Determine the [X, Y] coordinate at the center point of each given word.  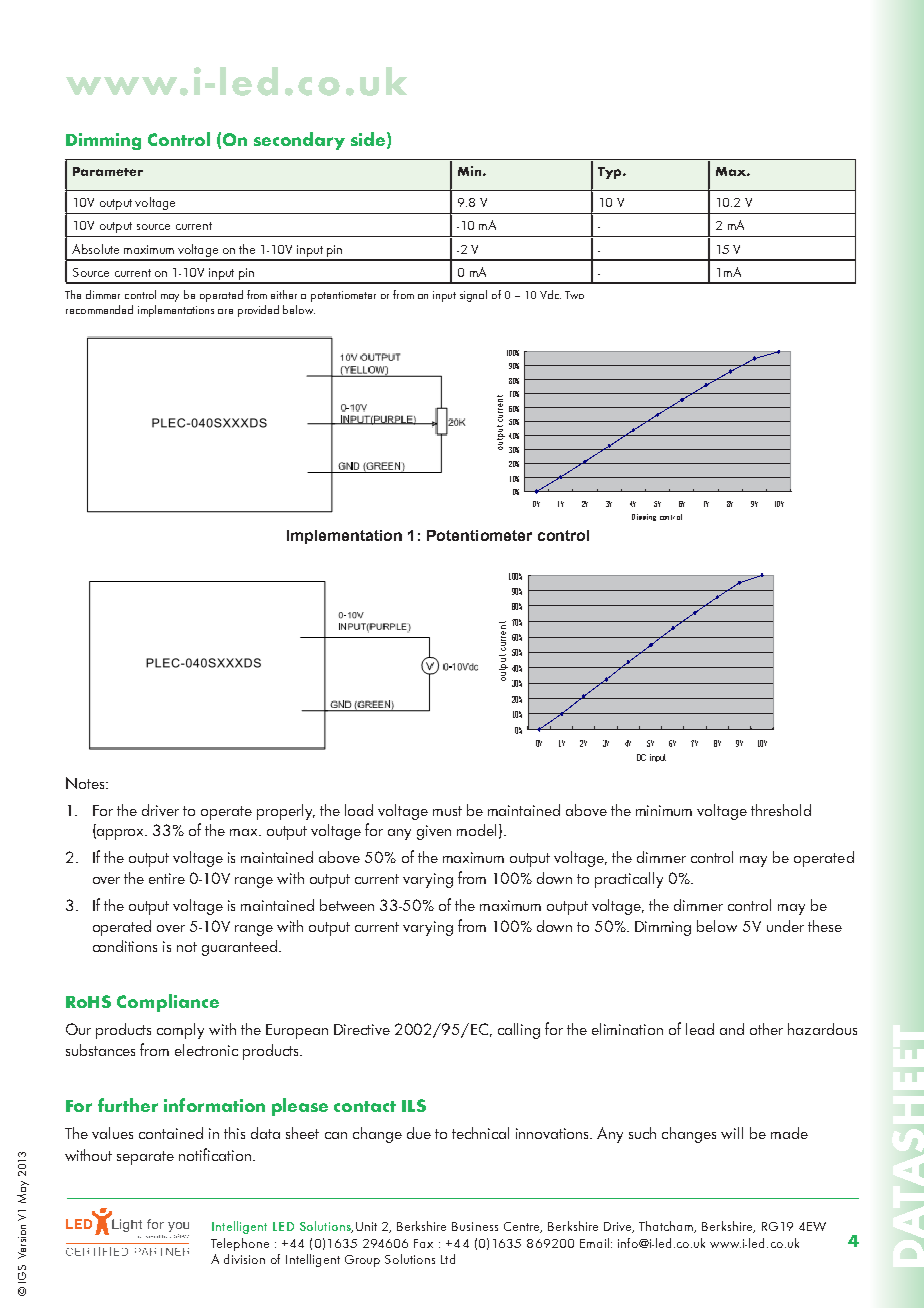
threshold [781, 810]
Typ [611, 173]
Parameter [108, 171]
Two [574, 295]
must [447, 811]
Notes [86, 783]
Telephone [240, 1244]
